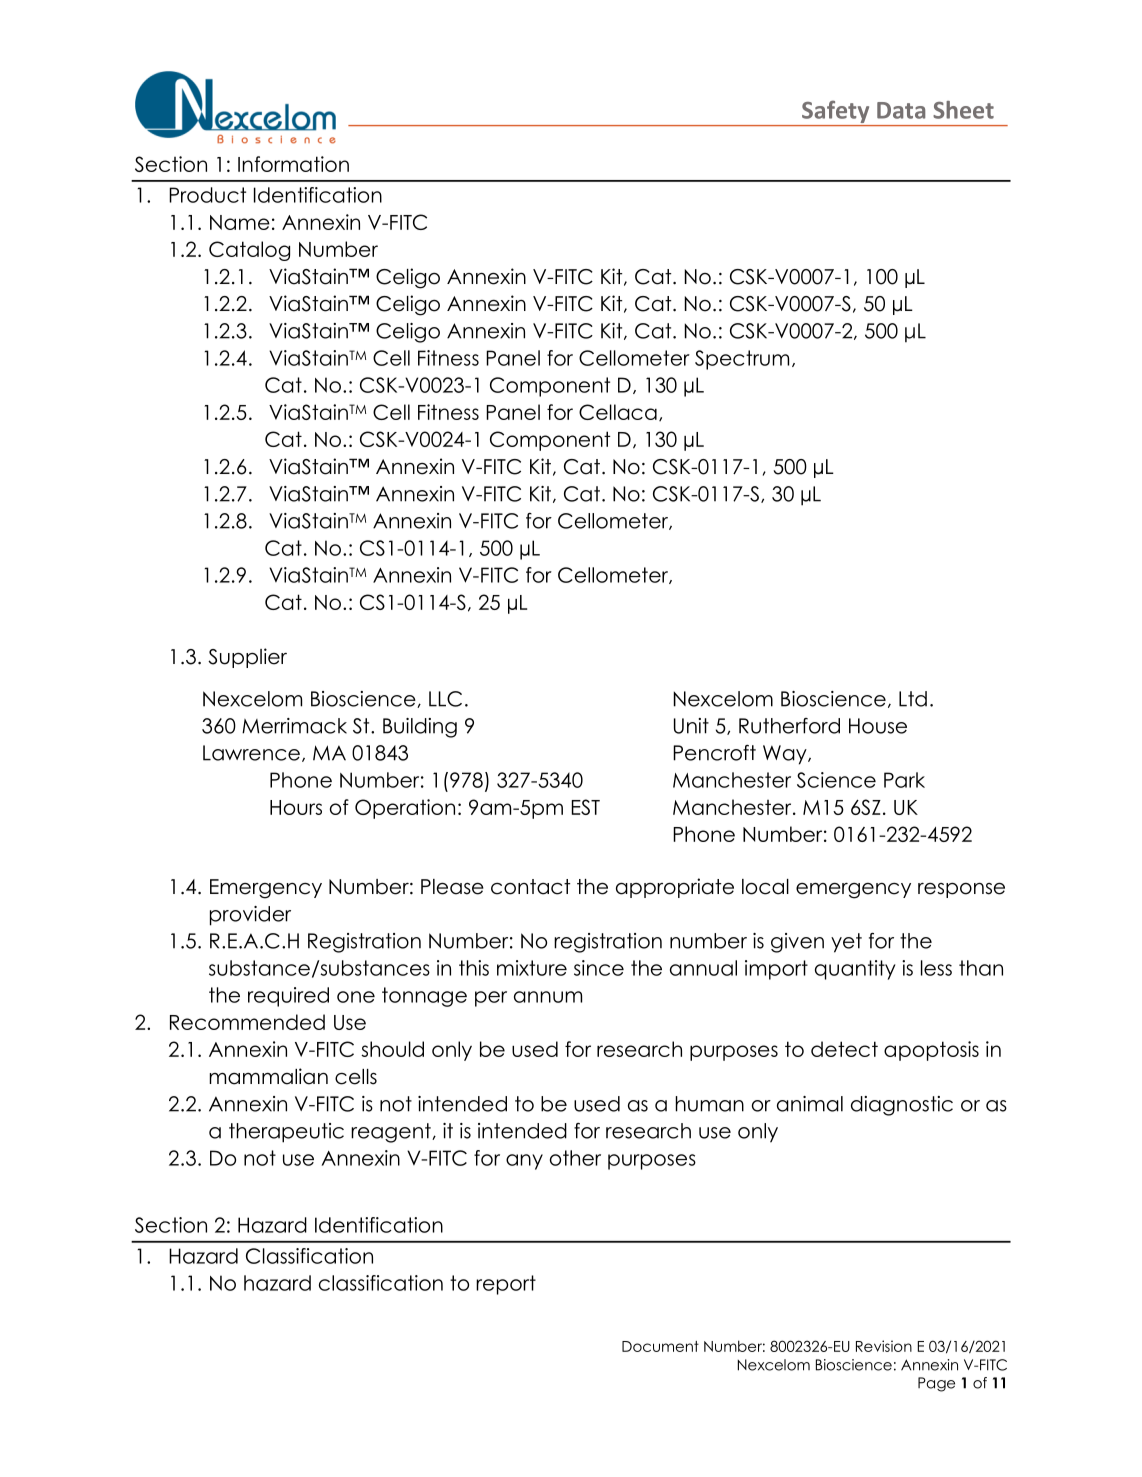  I want to click on required, so click(288, 997).
